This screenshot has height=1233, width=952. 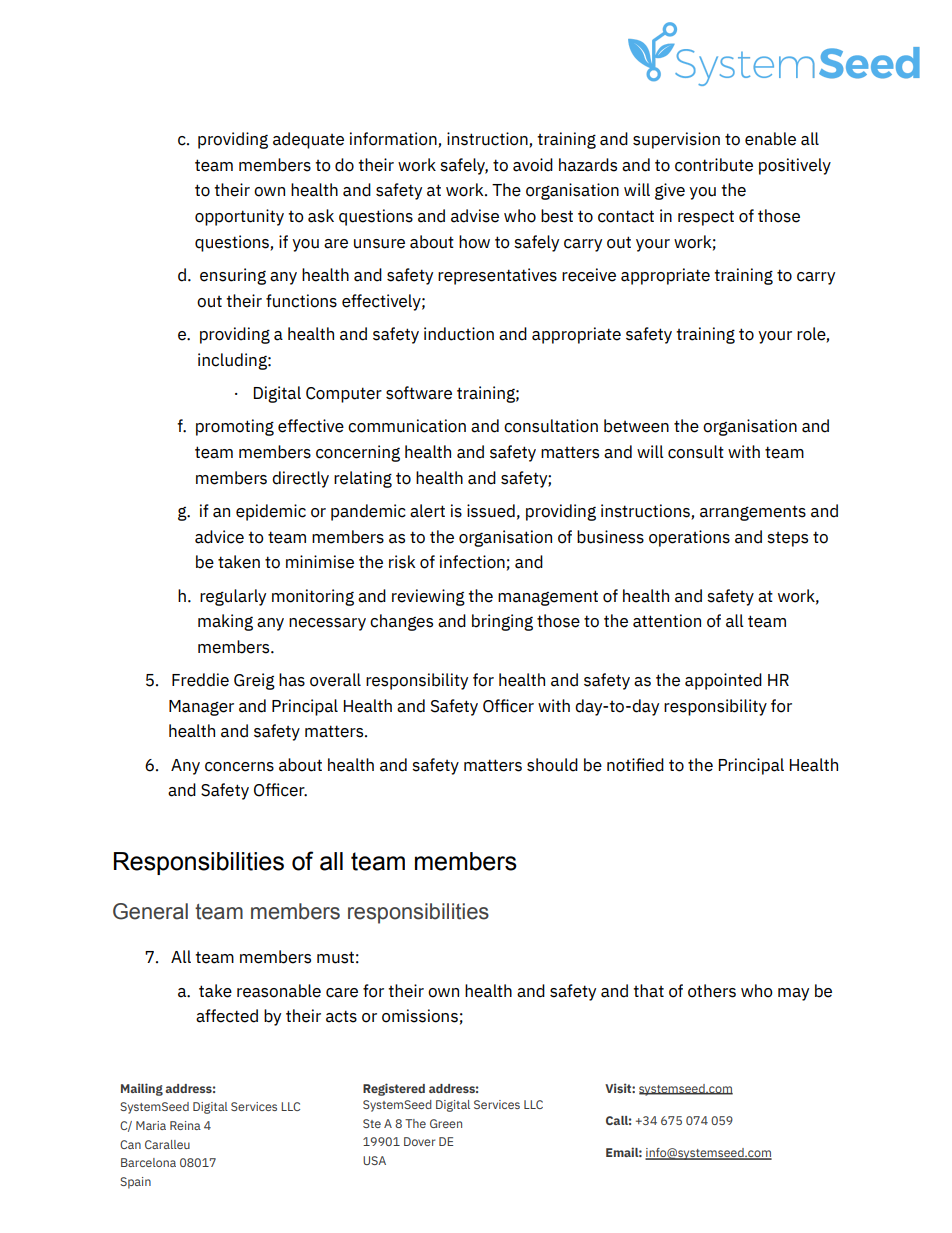 What do you see at coordinates (491, 511) in the screenshot?
I see `issued` at bounding box center [491, 511].
